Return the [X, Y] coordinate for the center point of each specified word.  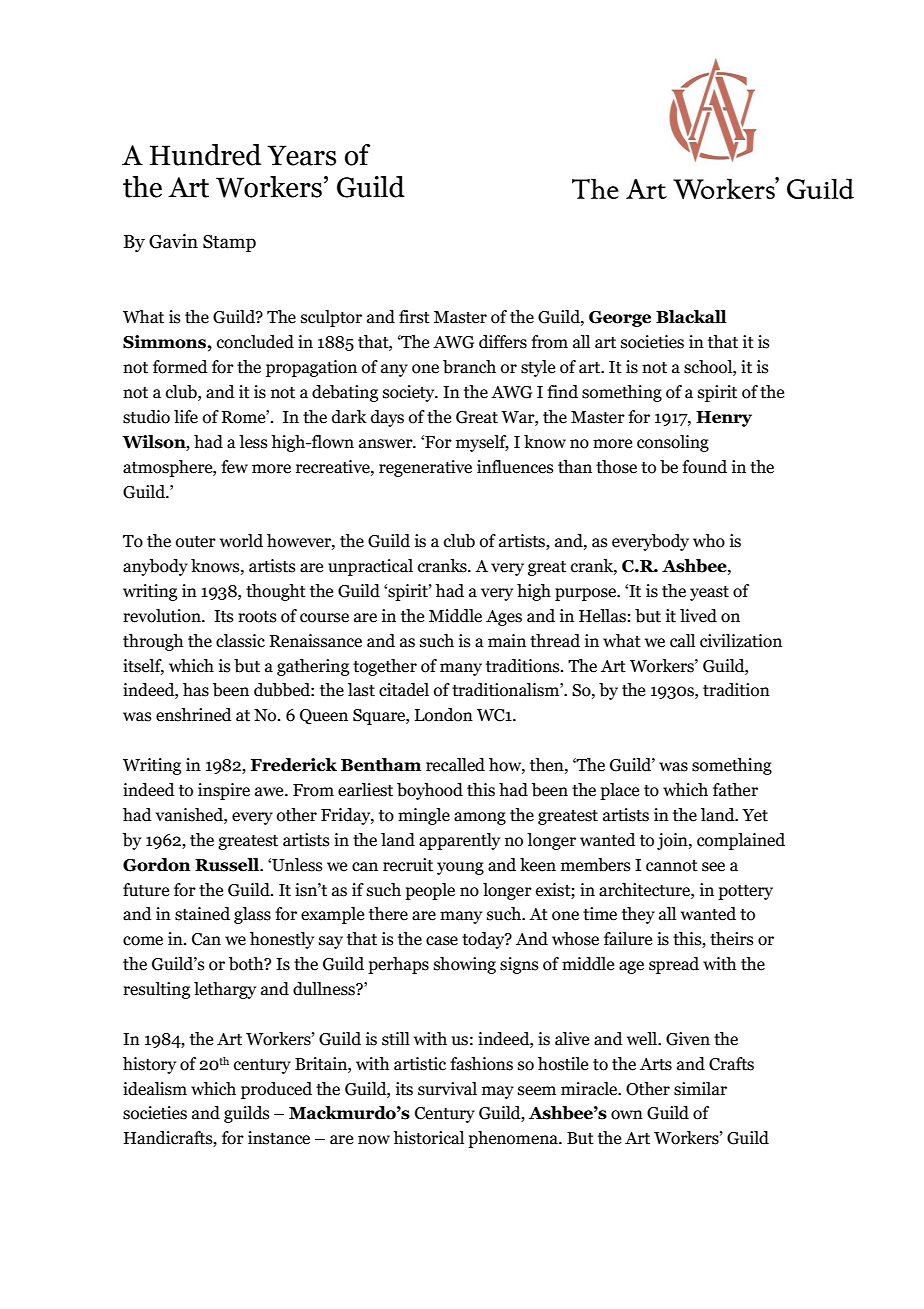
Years [301, 155]
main [507, 641]
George [620, 319]
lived [698, 616]
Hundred [205, 155]
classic [240, 641]
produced [276, 1090]
